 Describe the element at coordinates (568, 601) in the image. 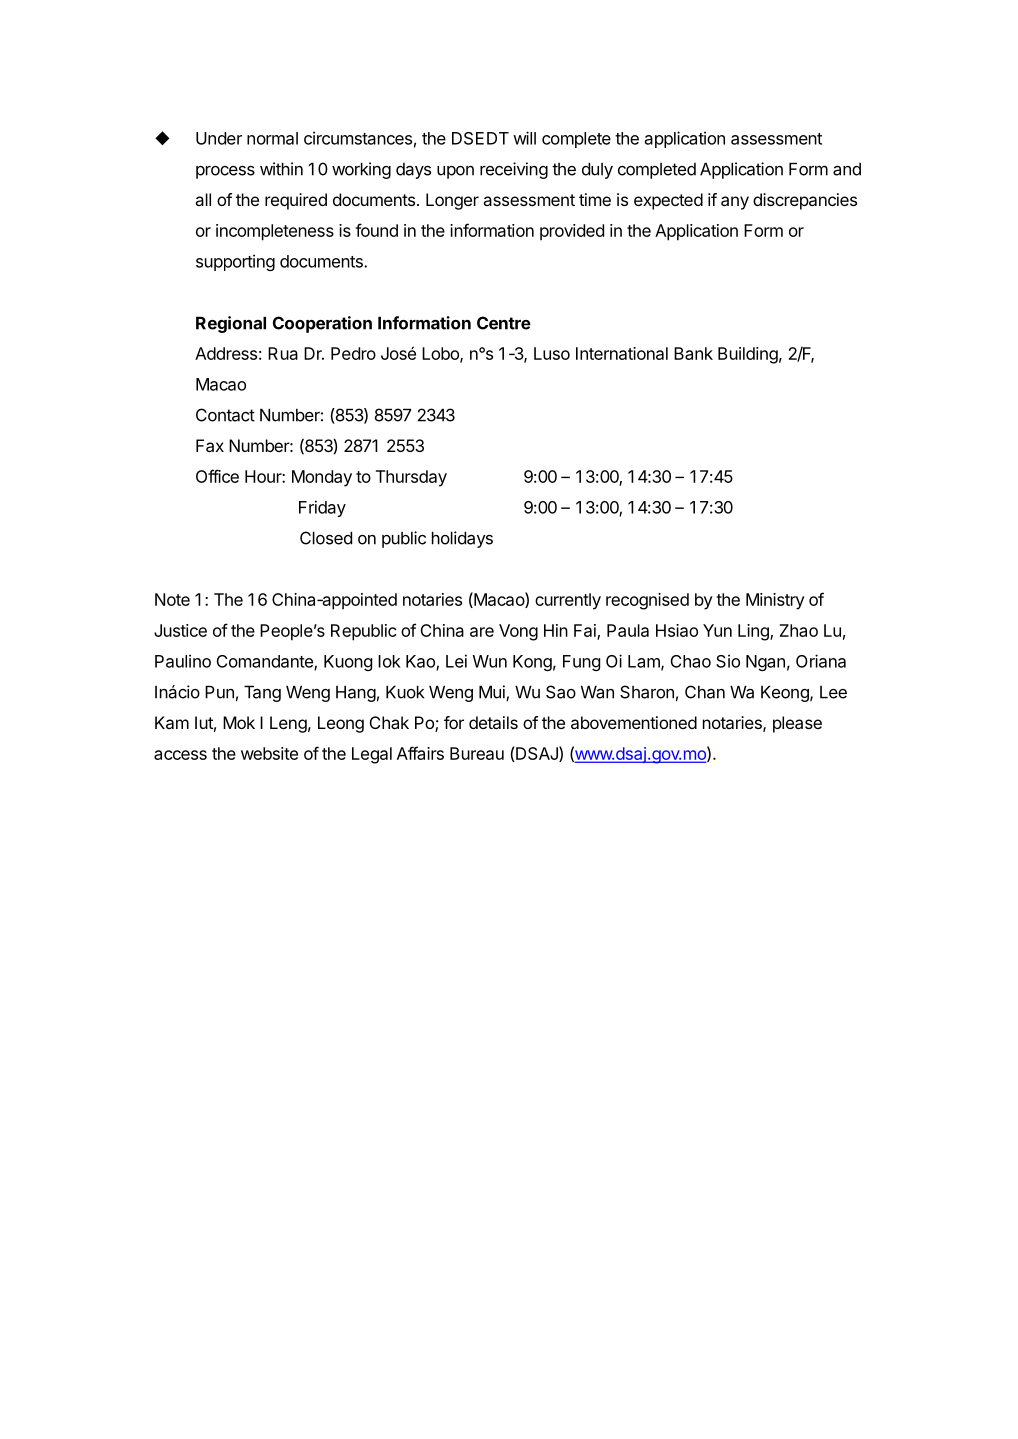

I see `currently` at that location.
